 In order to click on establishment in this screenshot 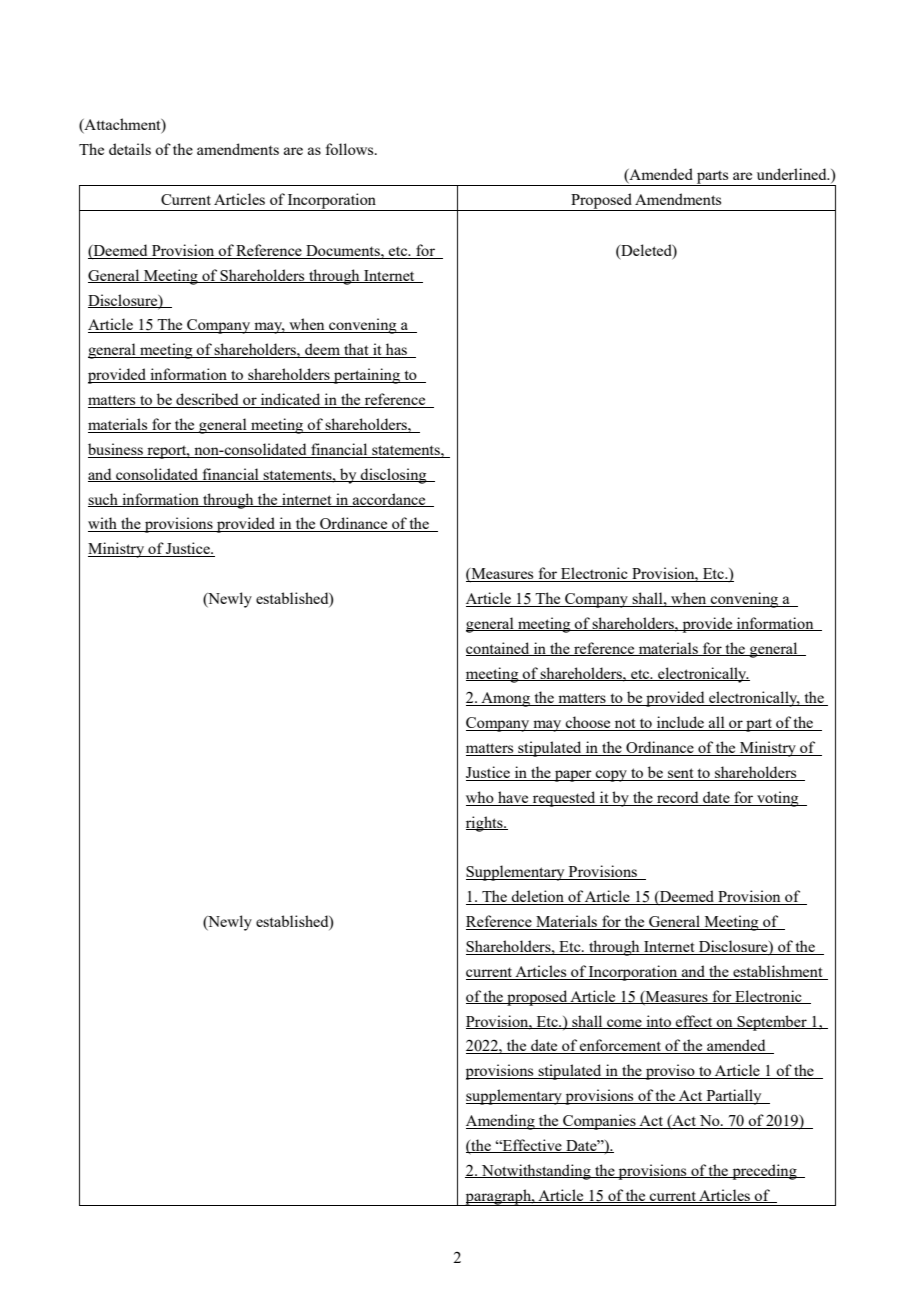, I will do `click(778, 972)`.
